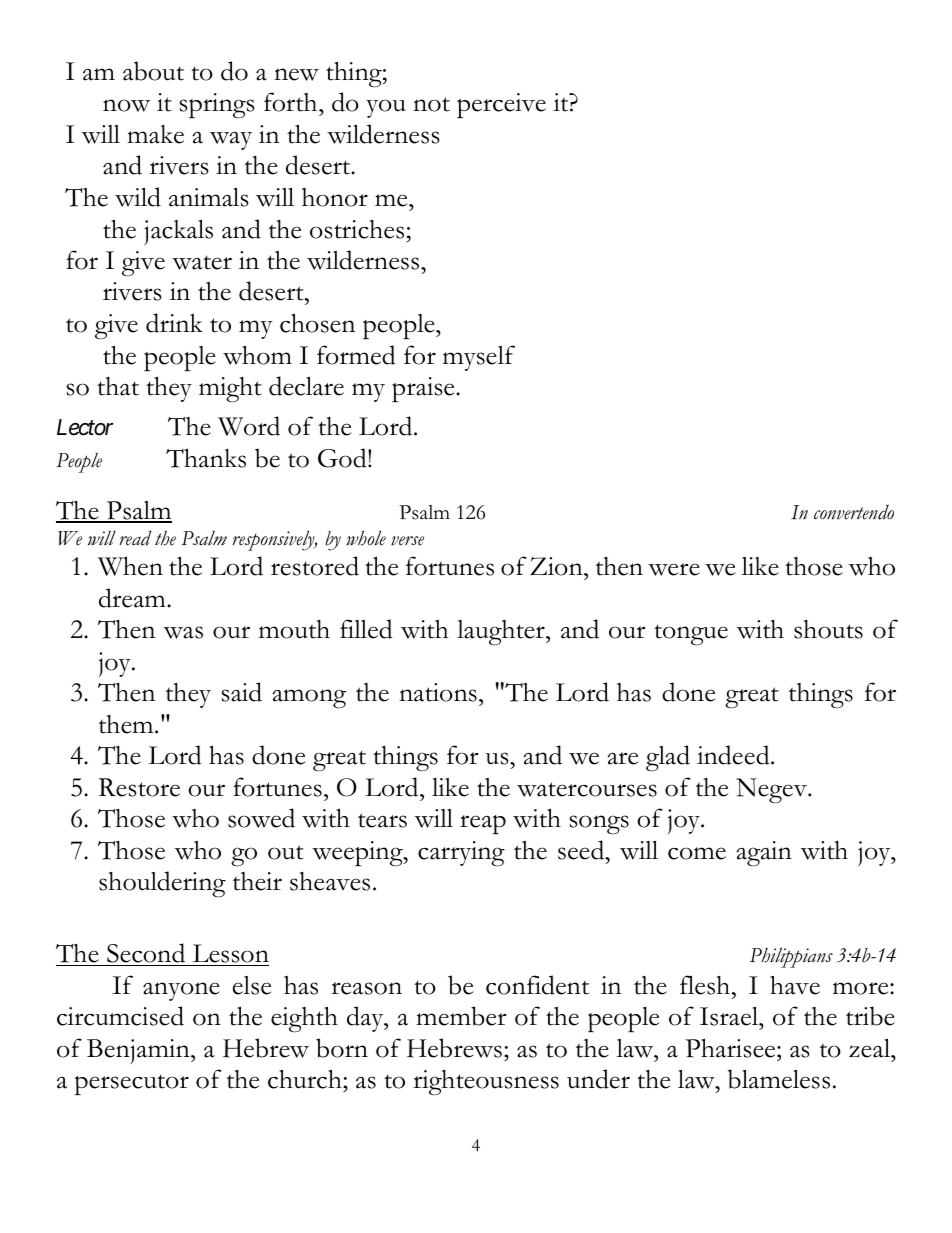 The height and width of the document is (1233, 952). What do you see at coordinates (139, 1051) in the document?
I see `Benjamin` at bounding box center [139, 1051].
